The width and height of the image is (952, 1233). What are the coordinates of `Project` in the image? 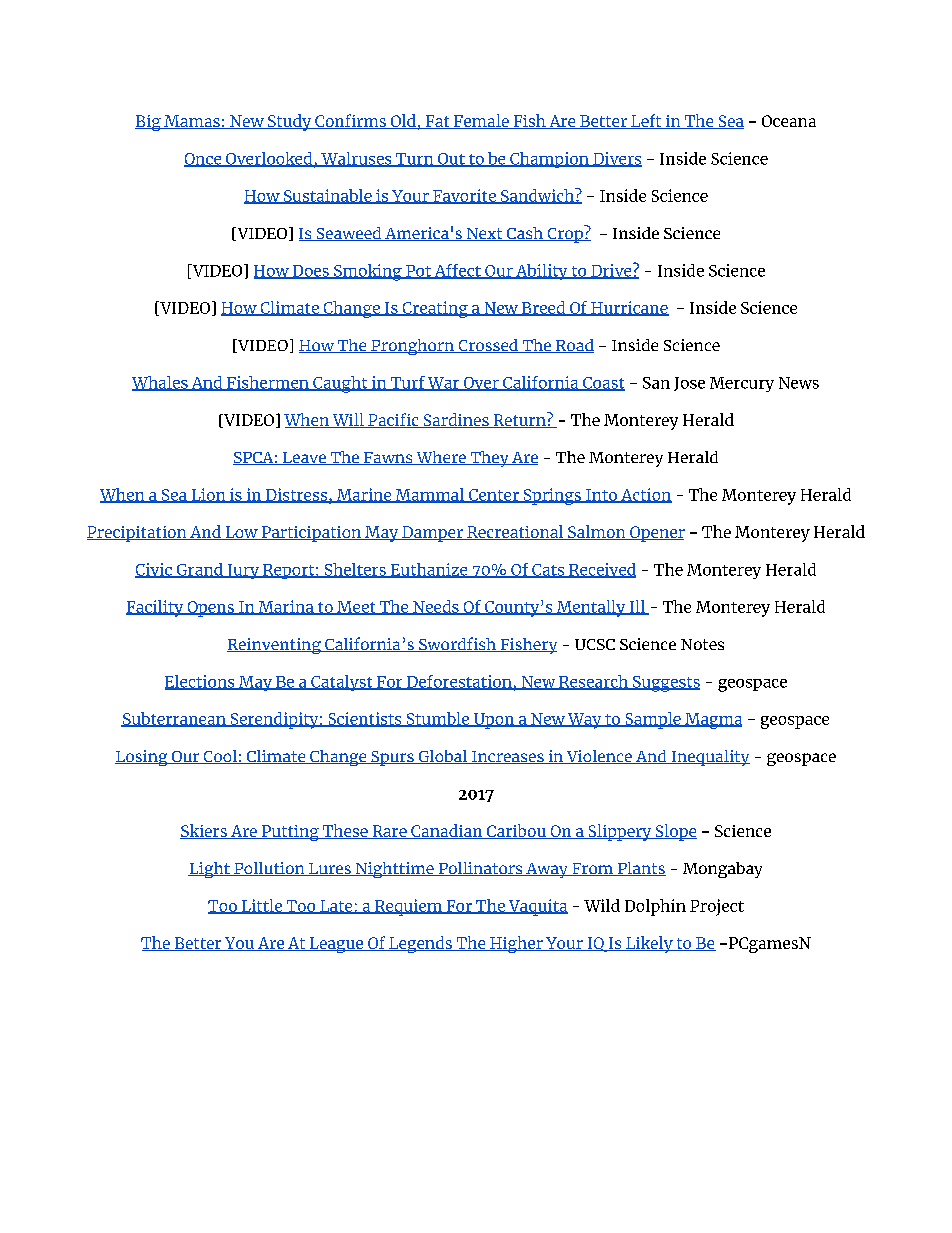 It's located at (717, 907).
